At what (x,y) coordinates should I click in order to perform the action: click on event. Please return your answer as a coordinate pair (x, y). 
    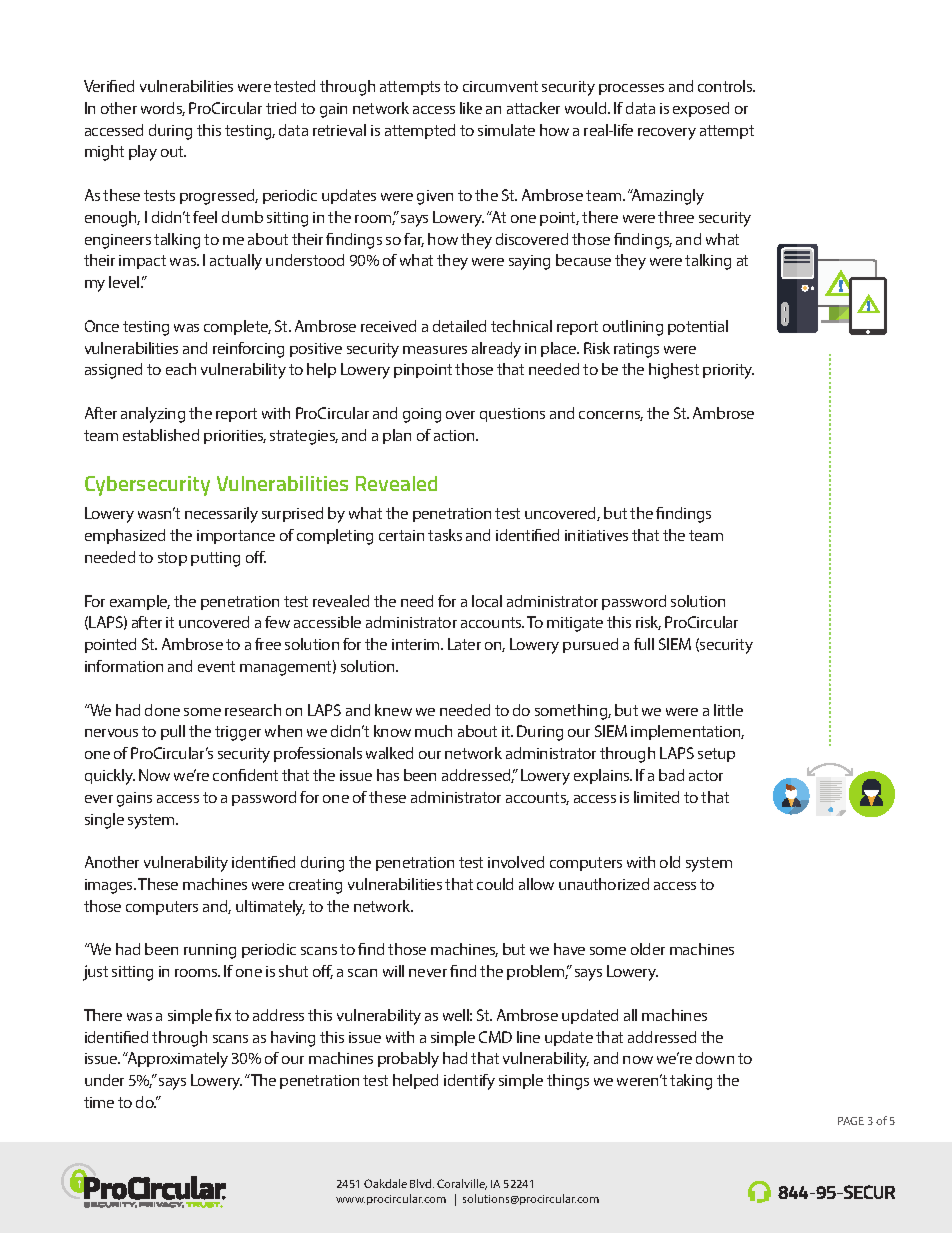
    Looking at the image, I should click on (216, 666).
